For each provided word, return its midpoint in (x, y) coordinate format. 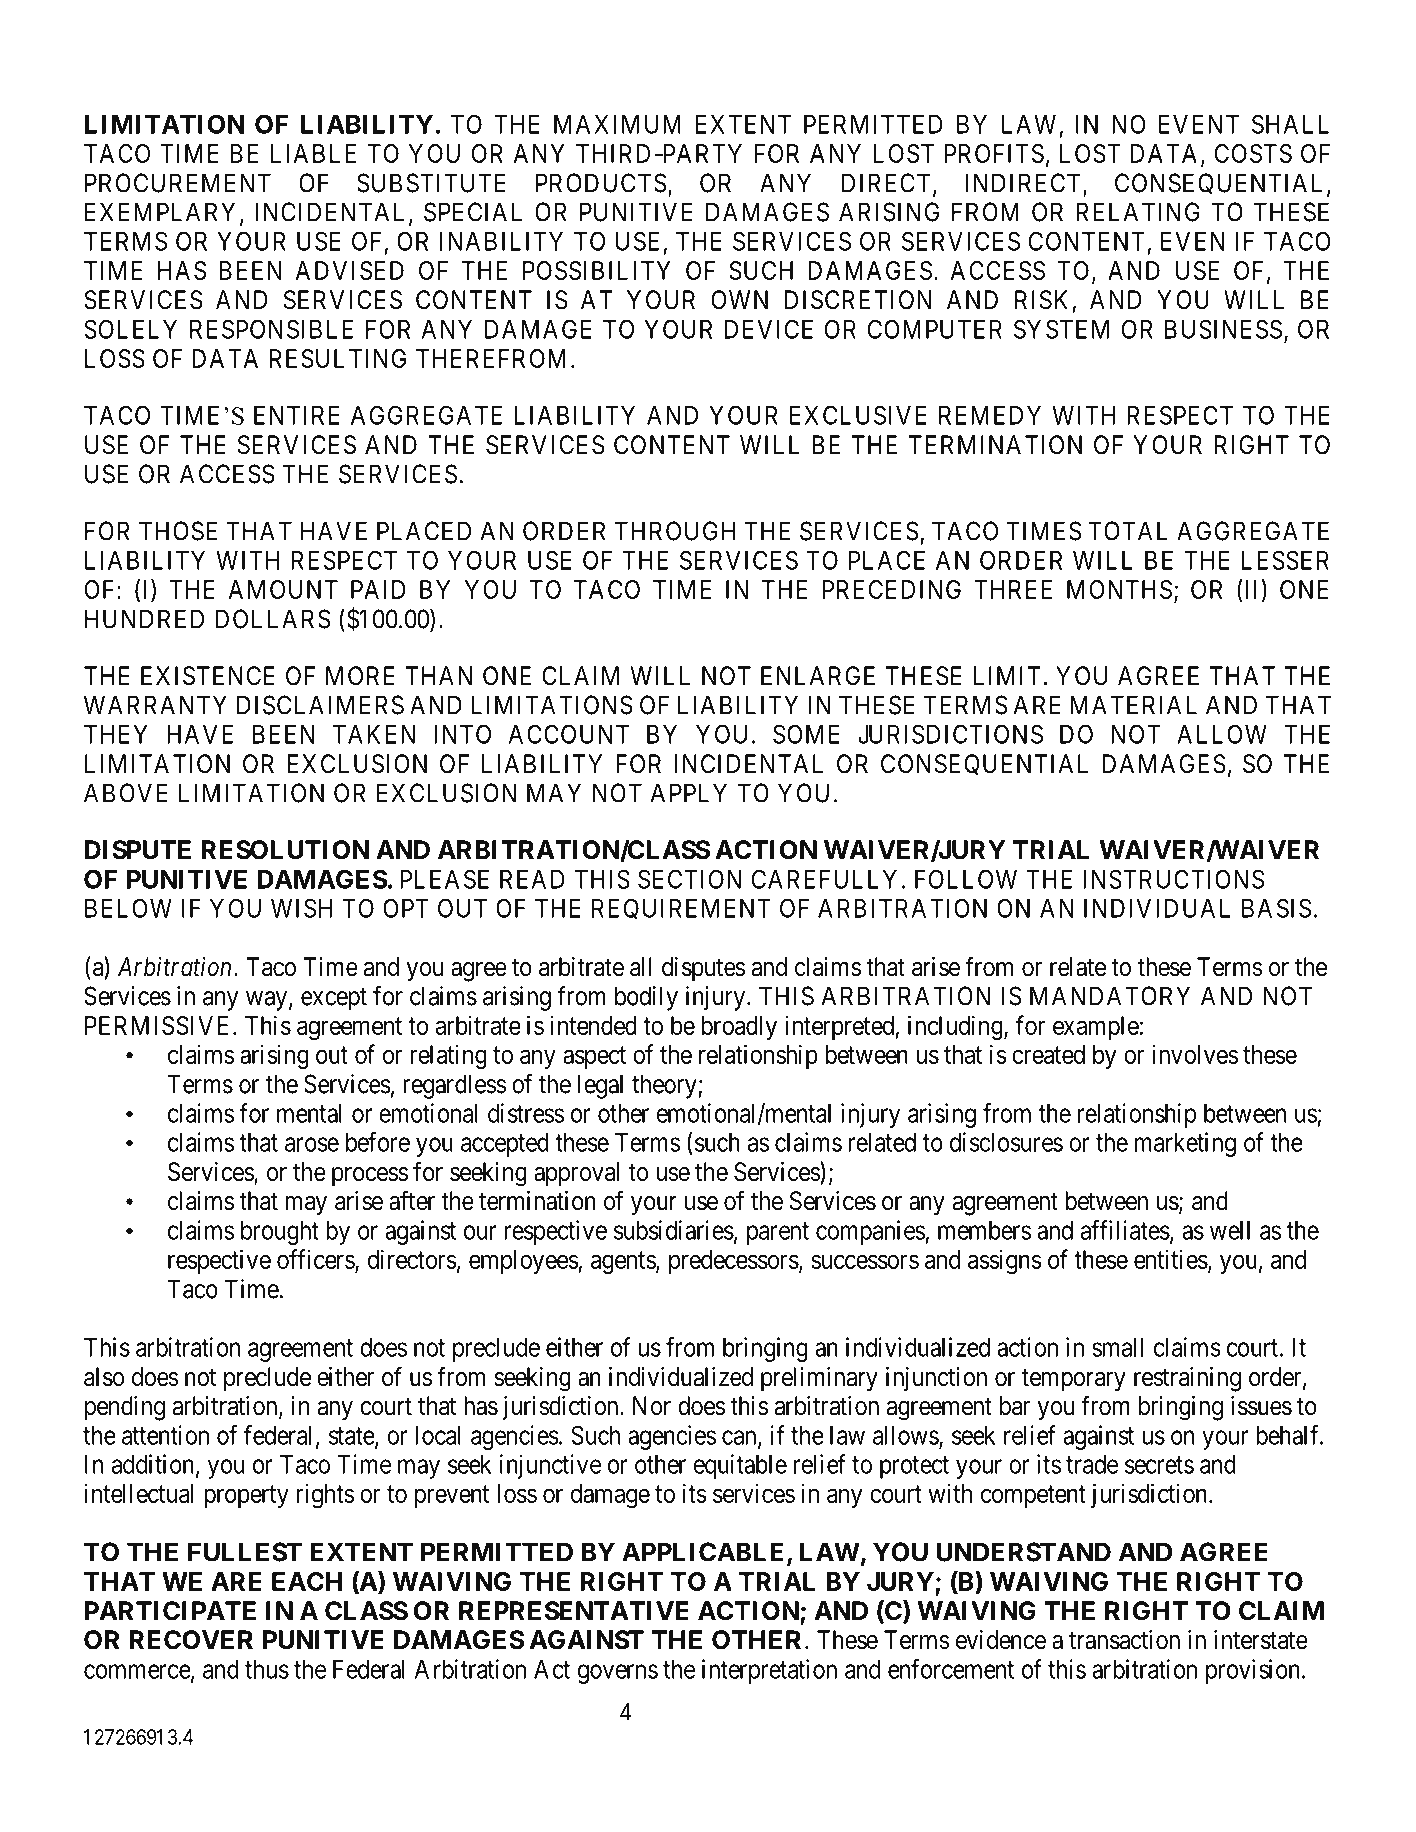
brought (280, 1233)
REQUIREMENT (681, 909)
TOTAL (1128, 531)
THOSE (178, 531)
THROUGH (675, 531)
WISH (301, 908)
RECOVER (191, 1640)
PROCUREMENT (178, 183)
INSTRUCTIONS (1174, 879)
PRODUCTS (601, 183)
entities (1171, 1259)
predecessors (734, 1262)
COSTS (1253, 153)
